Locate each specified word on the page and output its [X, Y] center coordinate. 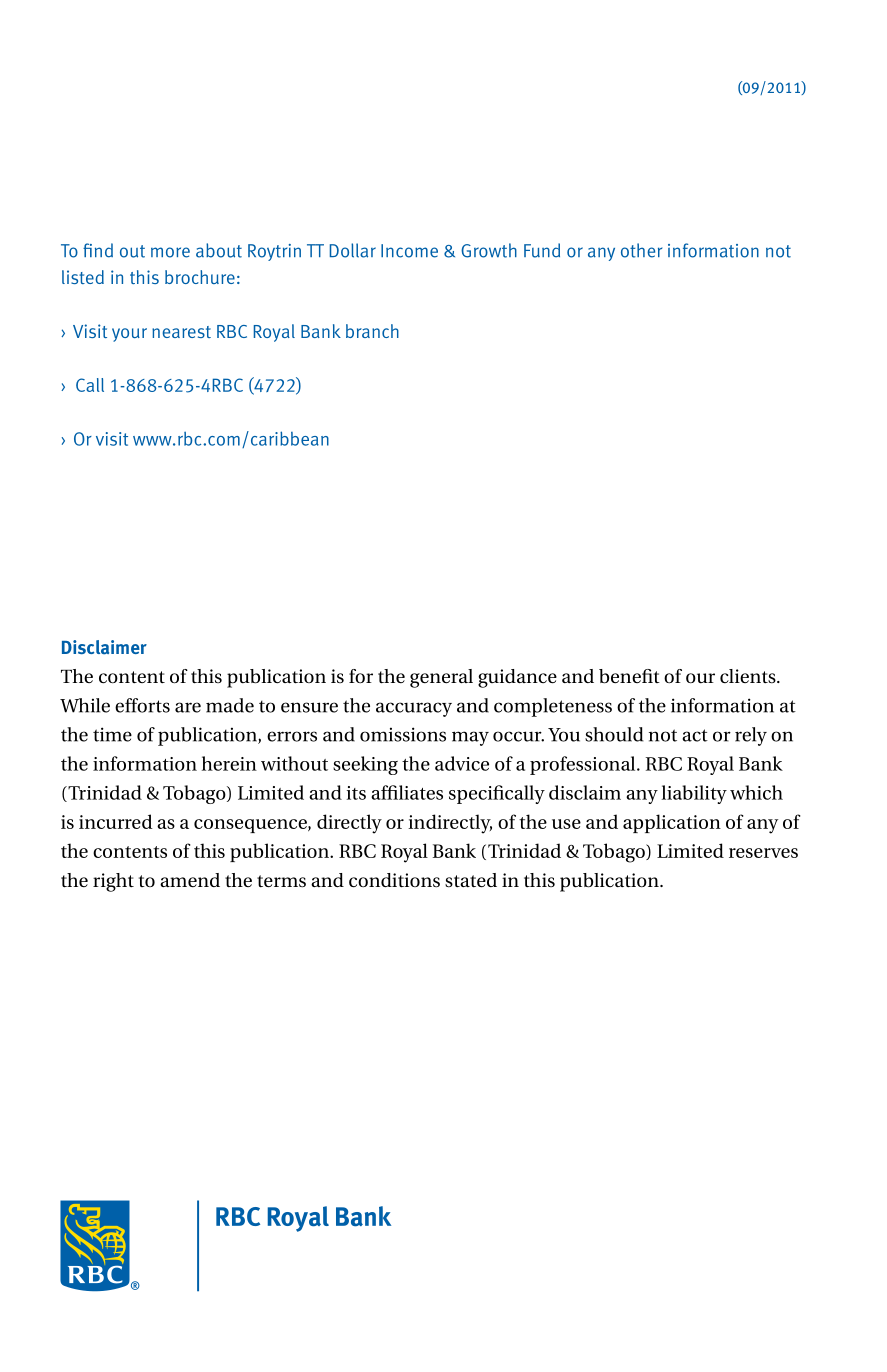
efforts [142, 705]
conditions [394, 880]
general [441, 678]
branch [372, 331]
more [170, 252]
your [129, 335]
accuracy [414, 709]
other [641, 250]
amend [190, 880]
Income [409, 251]
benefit [629, 676]
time [112, 734]
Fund [542, 250]
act [695, 735]
